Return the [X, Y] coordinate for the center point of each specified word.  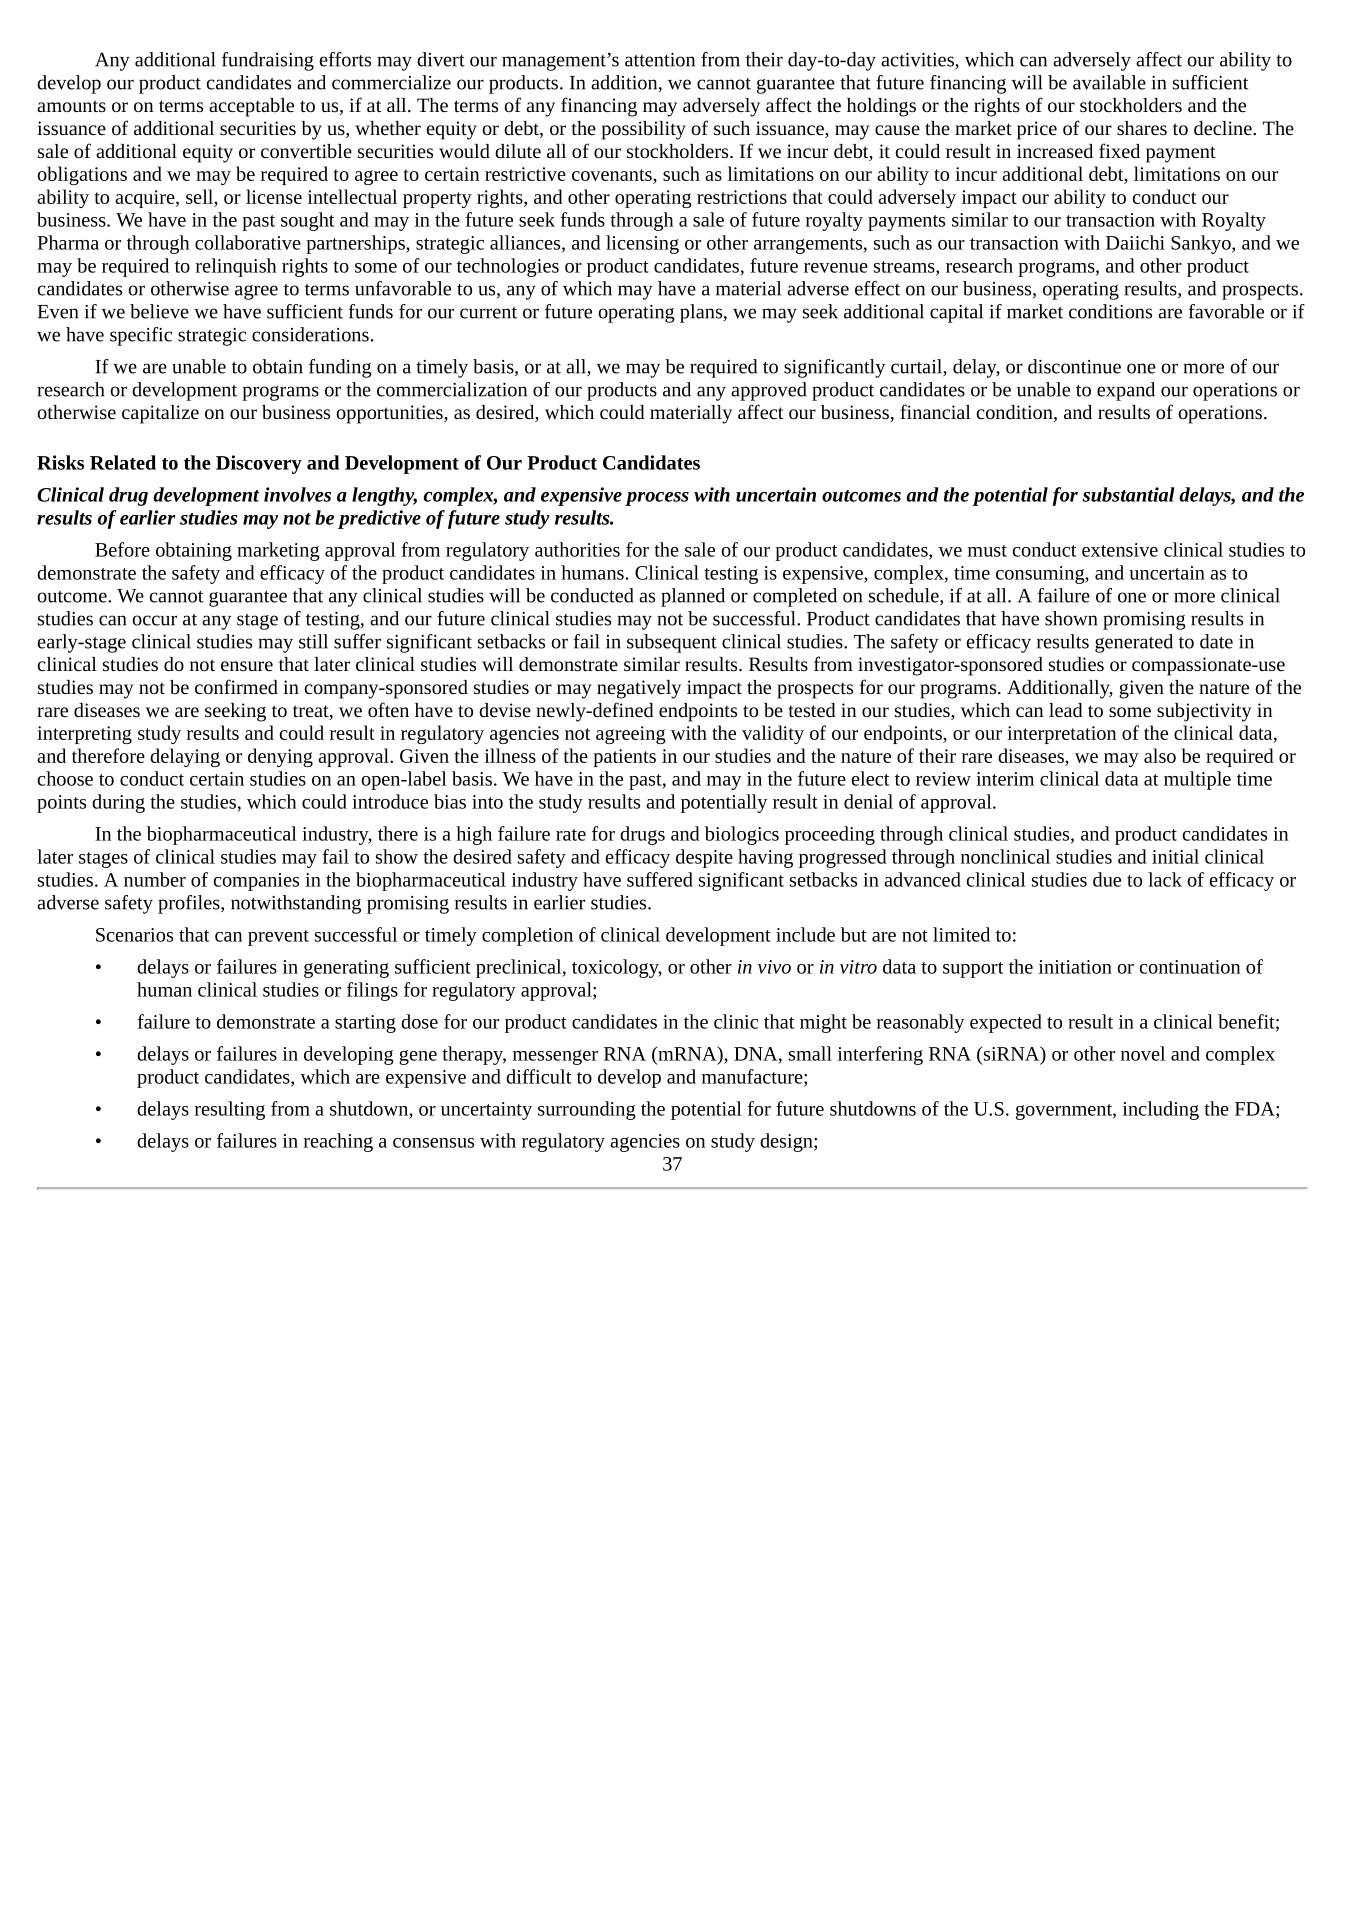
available [1109, 82]
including [1161, 1110]
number [155, 879]
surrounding [587, 1110]
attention [660, 60]
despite [704, 858]
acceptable [251, 107]
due [1107, 879]
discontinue [1074, 366]
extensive [1120, 550]
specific [141, 336]
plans [702, 313]
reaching [338, 1142]
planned [693, 597]
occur [154, 620]
